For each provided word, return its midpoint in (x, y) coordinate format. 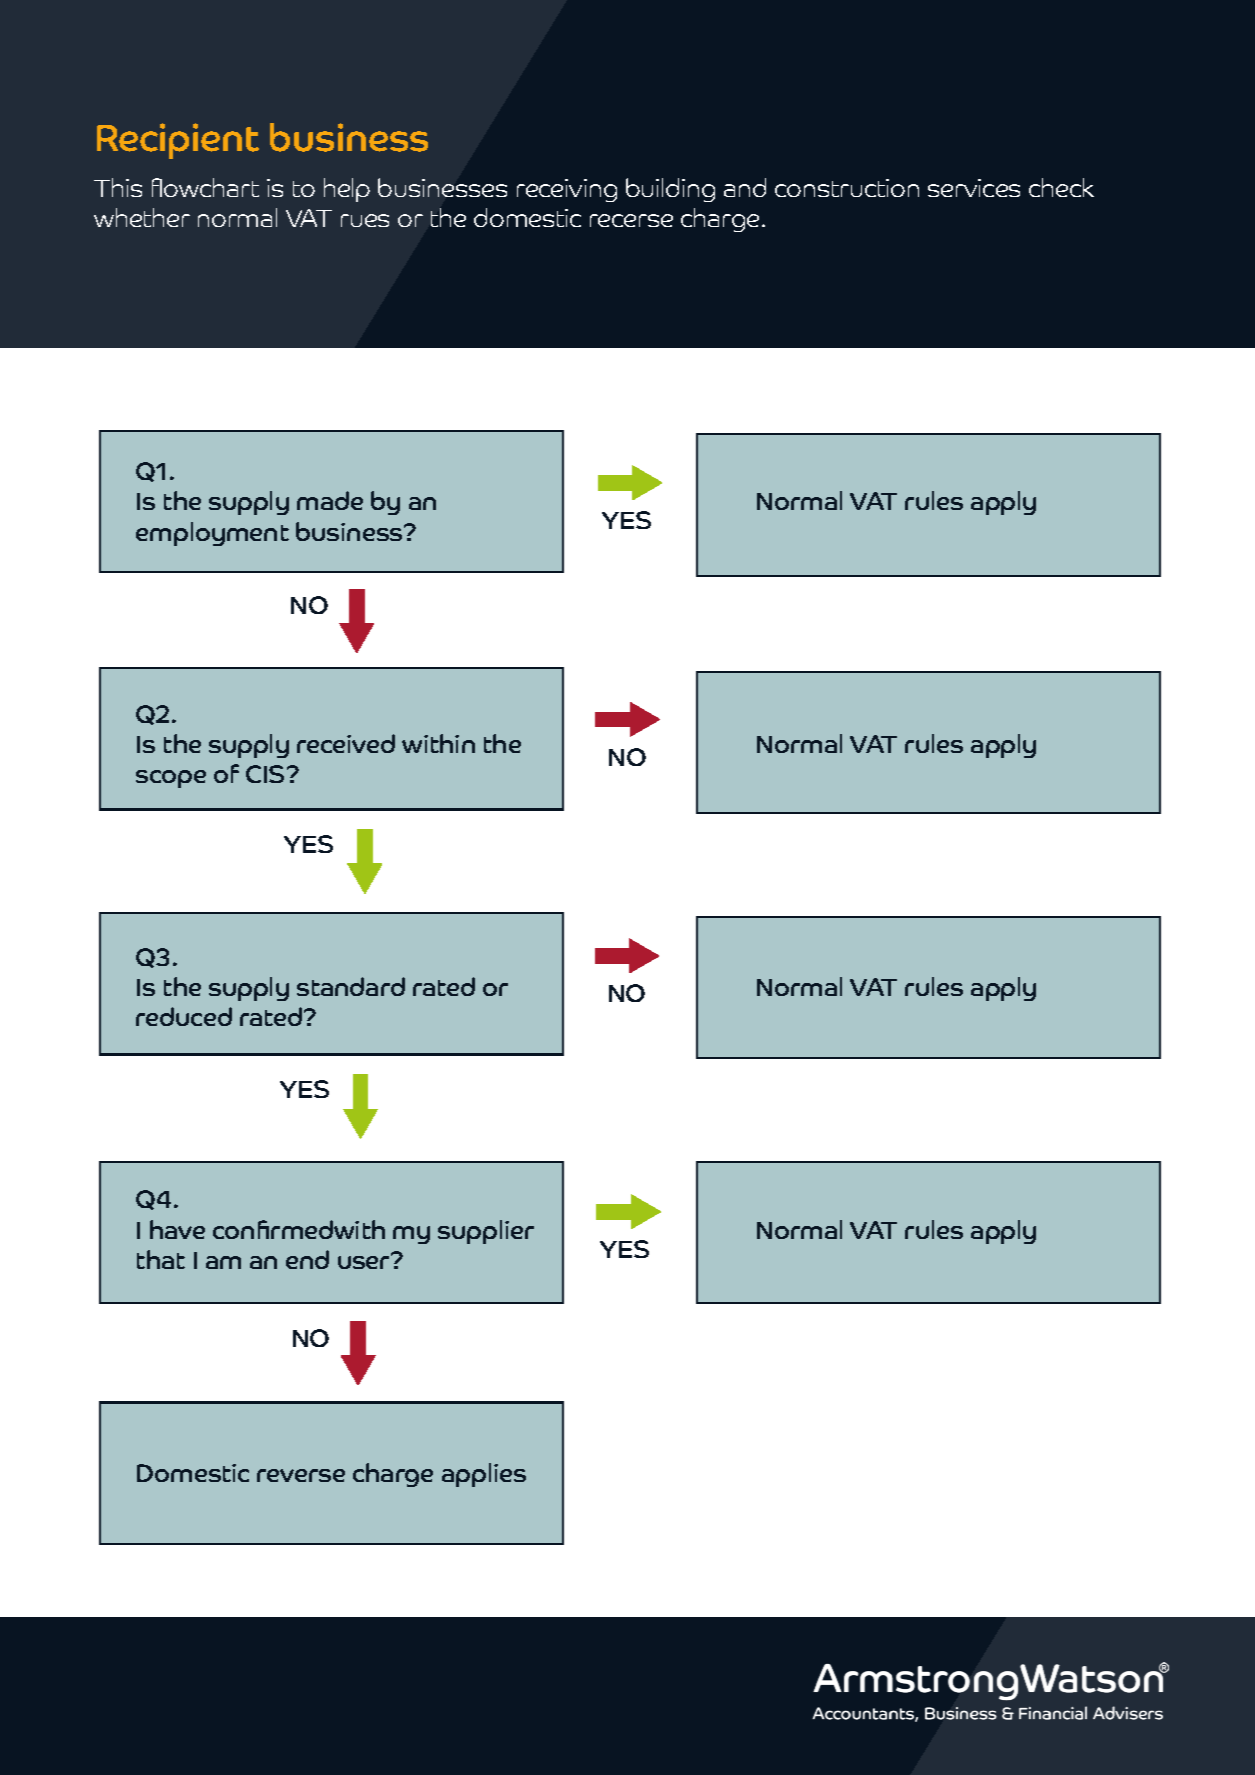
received (346, 743)
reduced (184, 1016)
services (974, 188)
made (330, 500)
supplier (486, 1232)
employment (212, 534)
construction (847, 188)
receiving (567, 190)
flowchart (205, 187)
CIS (265, 774)
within (438, 743)
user (365, 1261)
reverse (301, 1475)
